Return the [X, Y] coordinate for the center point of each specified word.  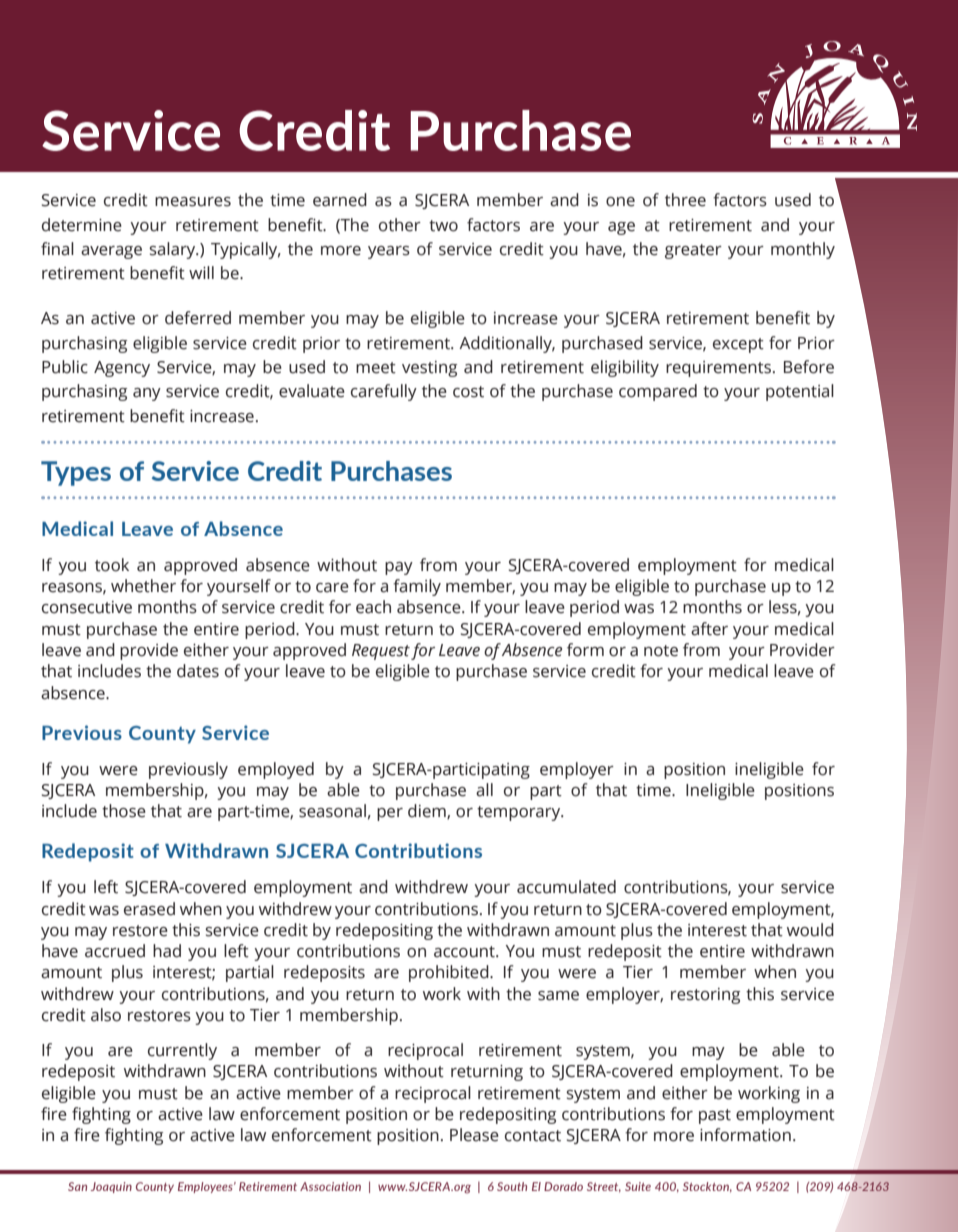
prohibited [450, 973]
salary [173, 250]
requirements [718, 369]
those [124, 811]
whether [143, 586]
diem [428, 811]
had [167, 951]
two [443, 226]
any [147, 394]
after [709, 629]
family [417, 587]
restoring [705, 996]
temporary [520, 813]
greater [693, 251]
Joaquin [111, 1187]
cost [468, 392]
